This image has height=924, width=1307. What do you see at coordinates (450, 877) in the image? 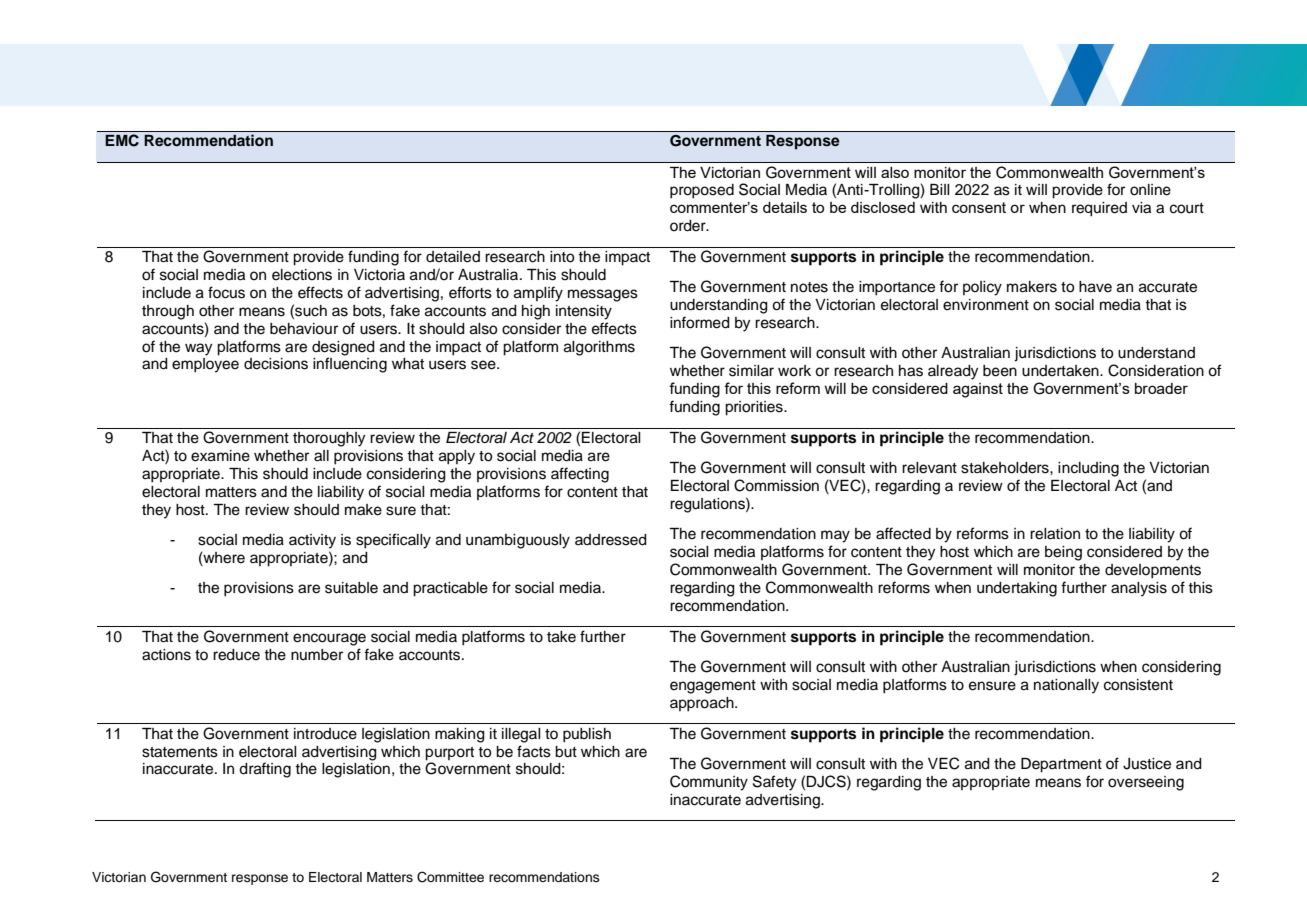
I see `Committee` at bounding box center [450, 877].
